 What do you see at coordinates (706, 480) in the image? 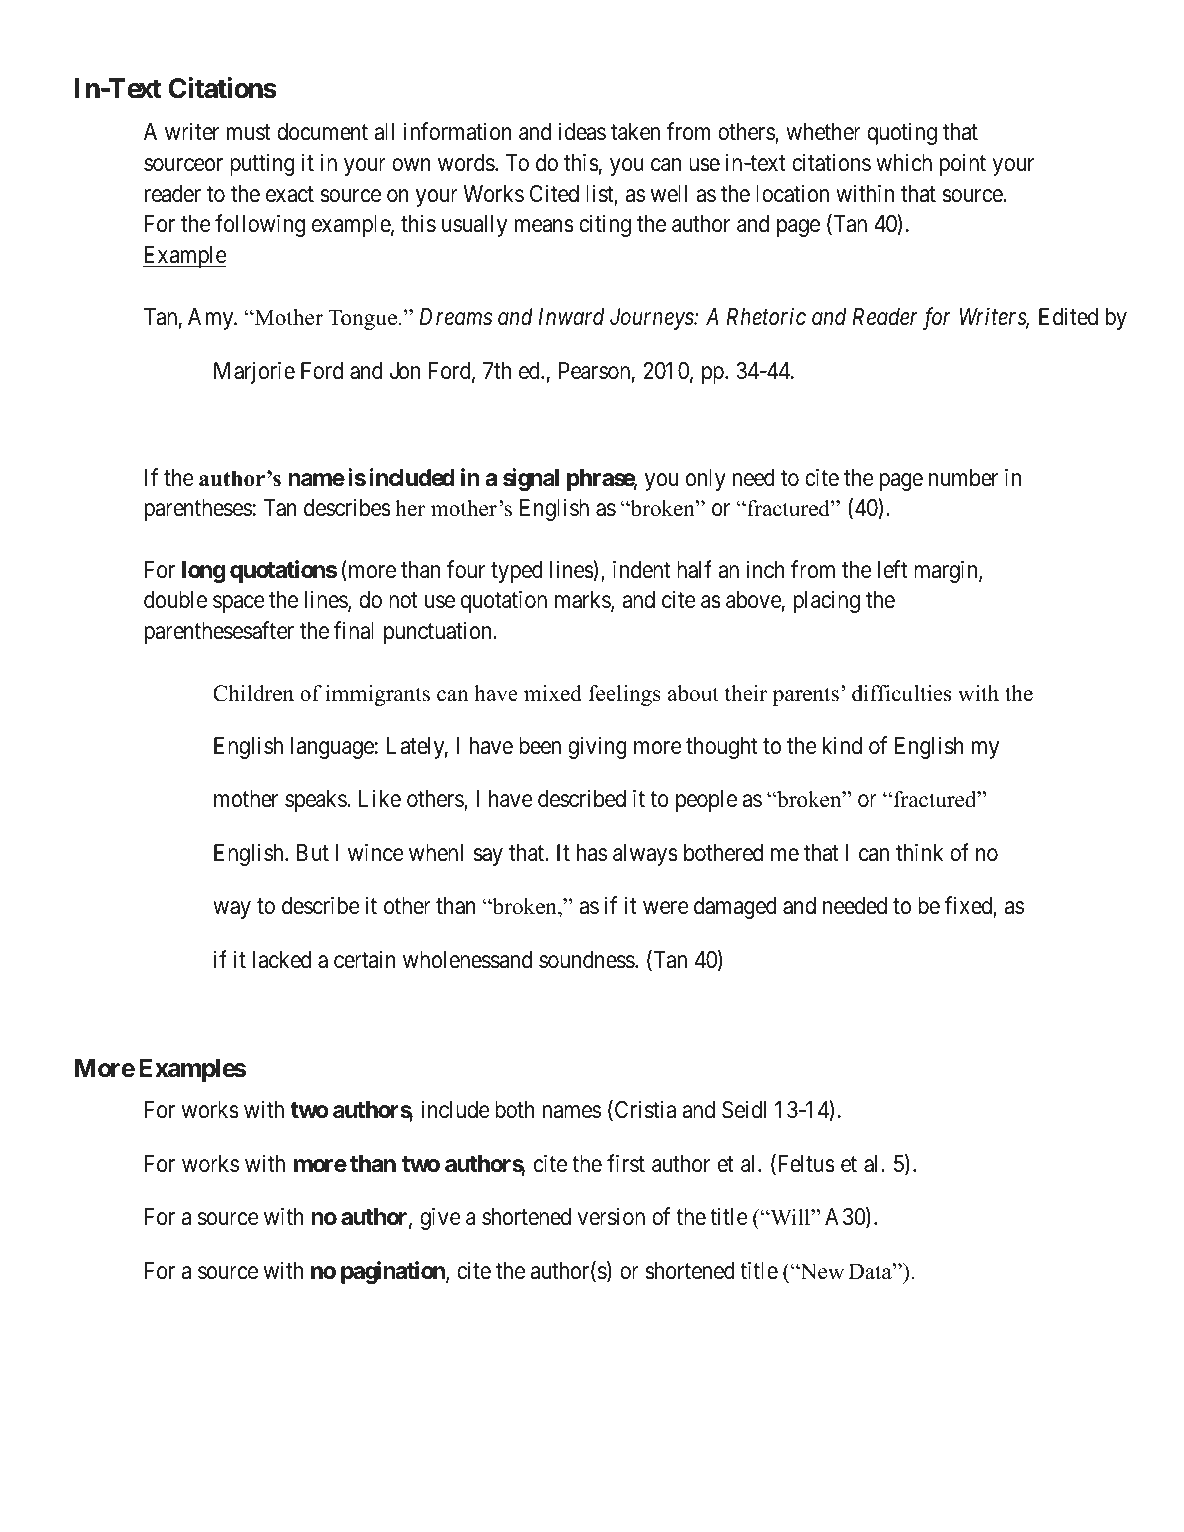
I see `only` at bounding box center [706, 480].
